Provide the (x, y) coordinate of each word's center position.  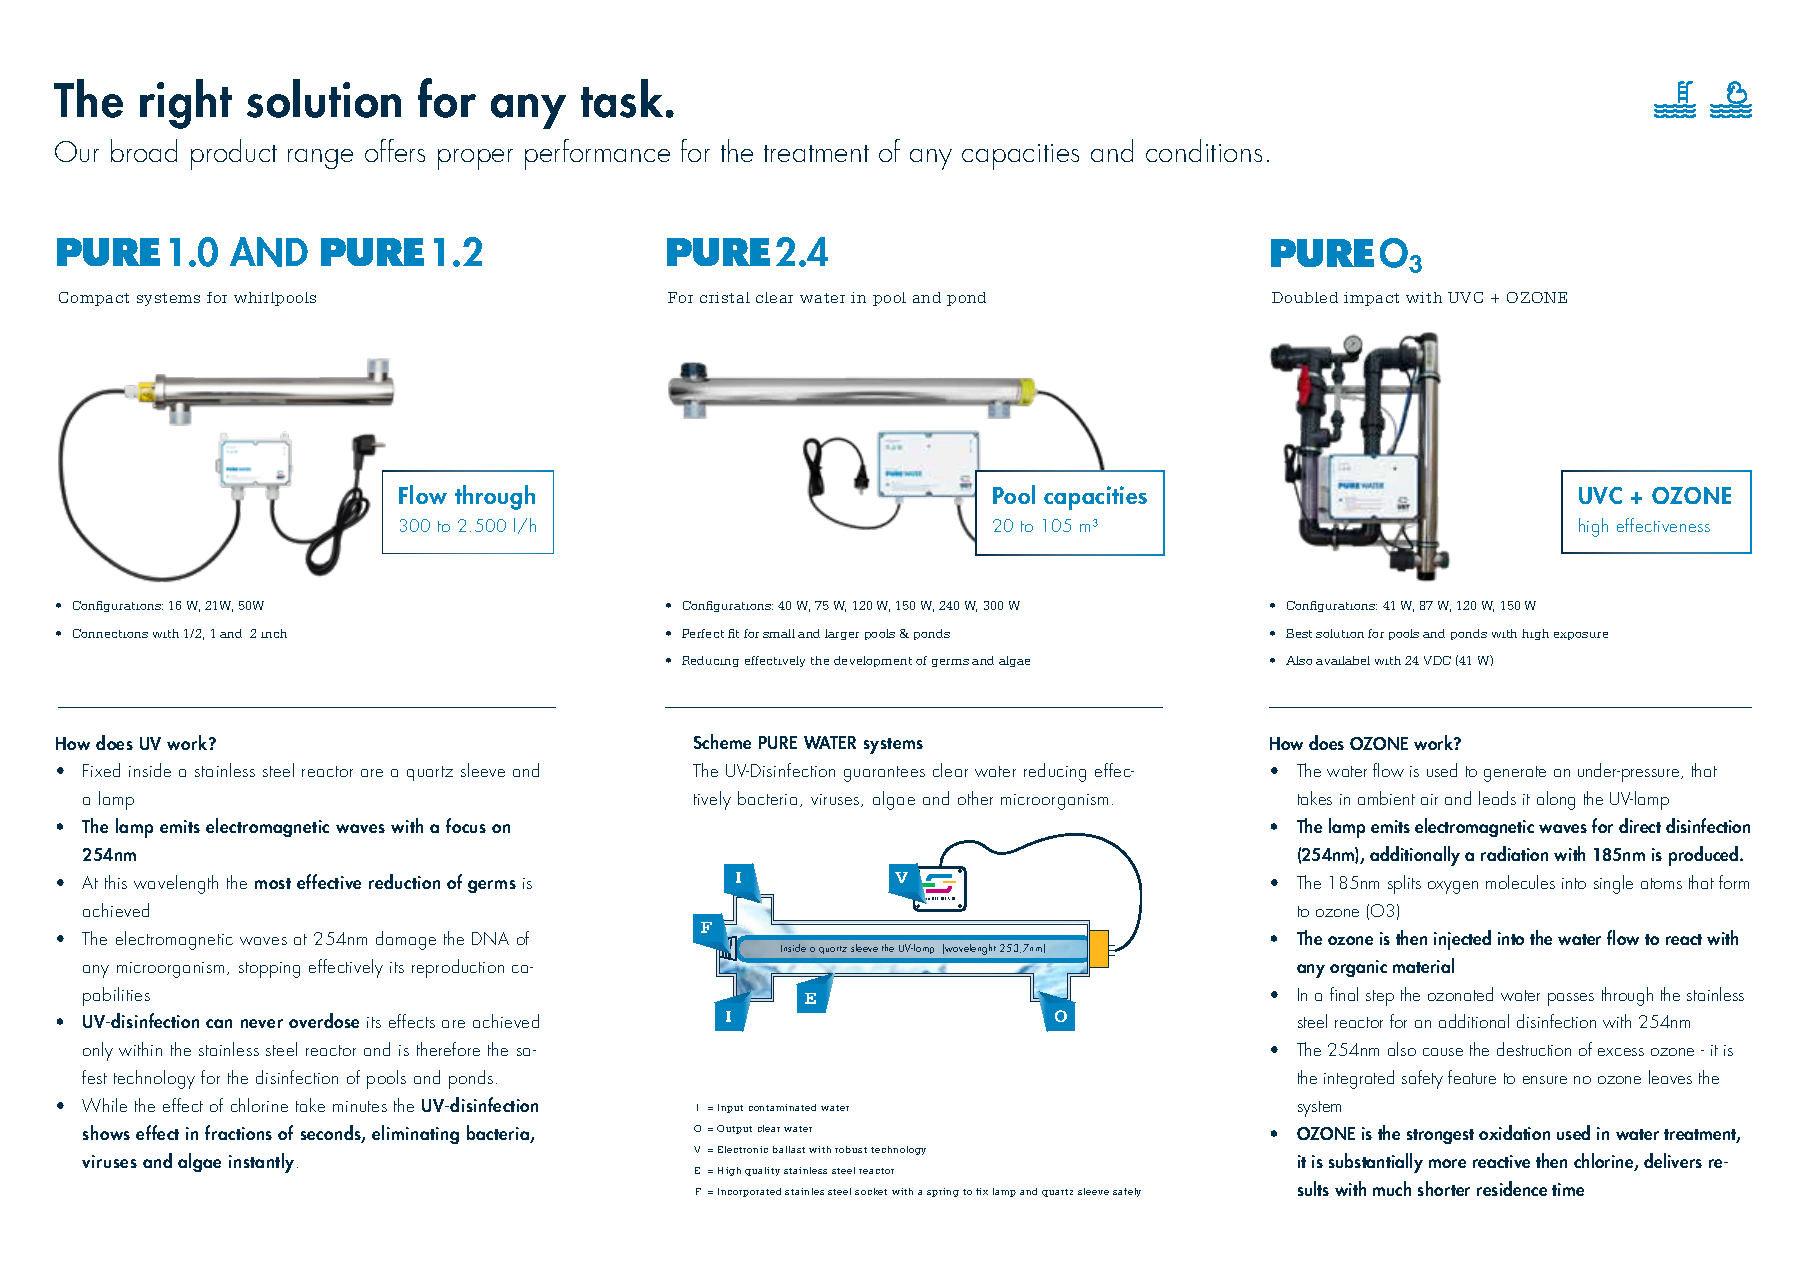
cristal (725, 297)
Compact (94, 299)
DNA (490, 938)
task (622, 98)
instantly (263, 1163)
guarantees (884, 774)
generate (1515, 774)
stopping (269, 970)
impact (1371, 299)
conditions (1204, 150)
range (320, 159)
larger (842, 634)
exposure (1581, 636)
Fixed (101, 770)
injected (1462, 940)
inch (274, 633)
